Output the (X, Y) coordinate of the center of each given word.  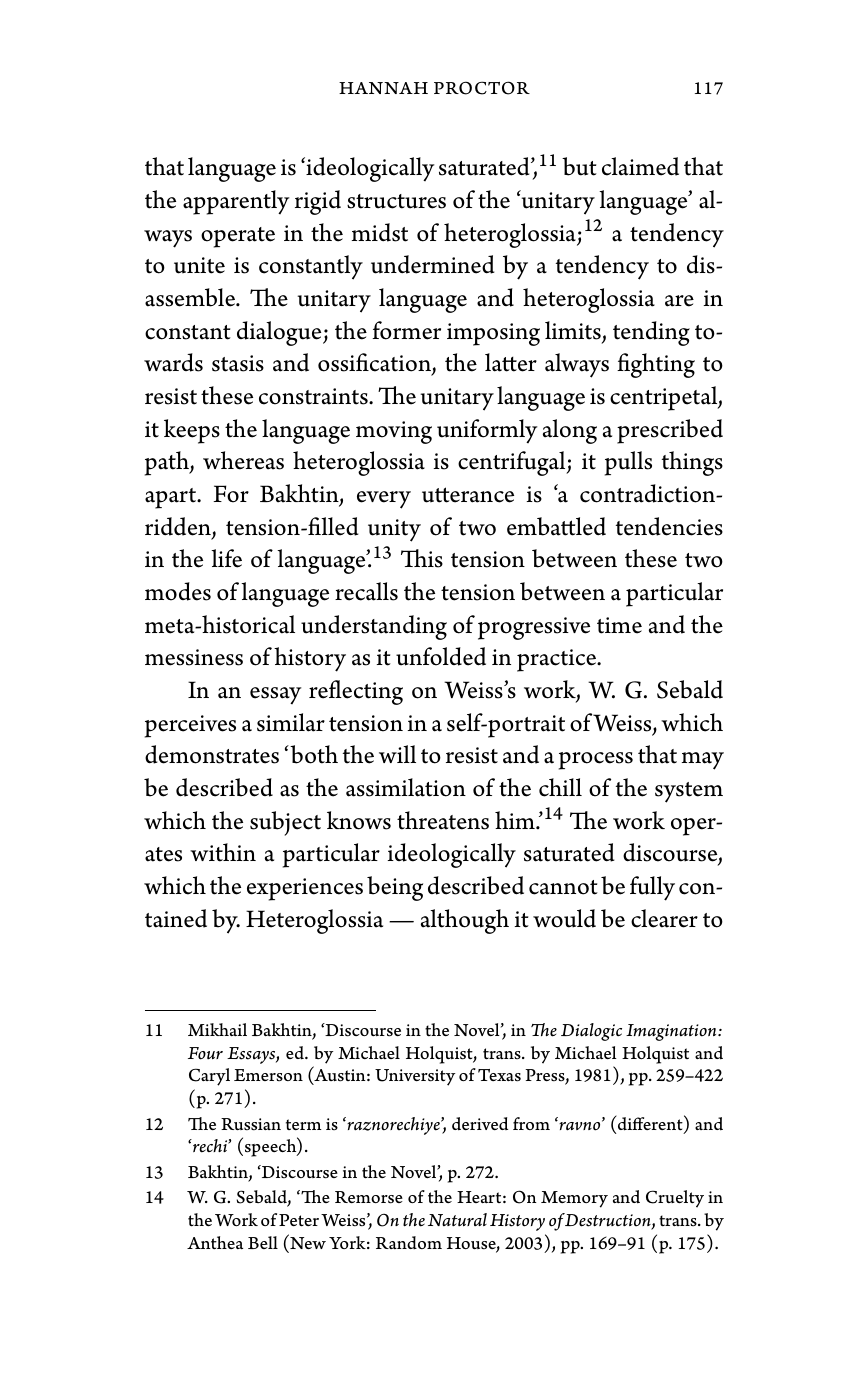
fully (652, 888)
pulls (628, 463)
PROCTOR (482, 88)
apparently (236, 202)
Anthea (215, 1242)
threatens (443, 820)
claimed (640, 166)
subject (285, 823)
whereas (243, 460)
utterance (468, 495)
